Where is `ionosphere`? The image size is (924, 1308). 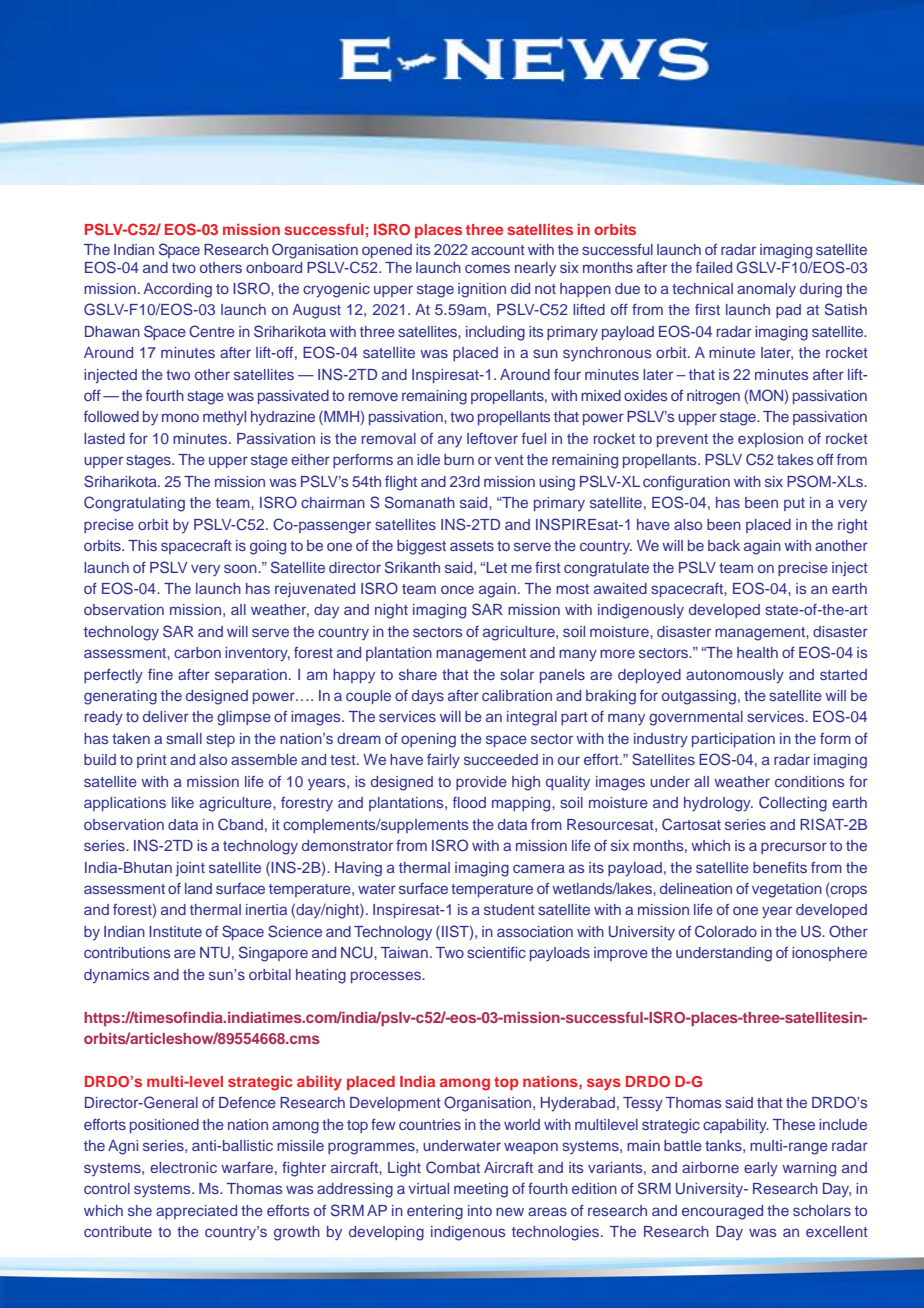
ionosphere is located at coordinates (829, 954).
